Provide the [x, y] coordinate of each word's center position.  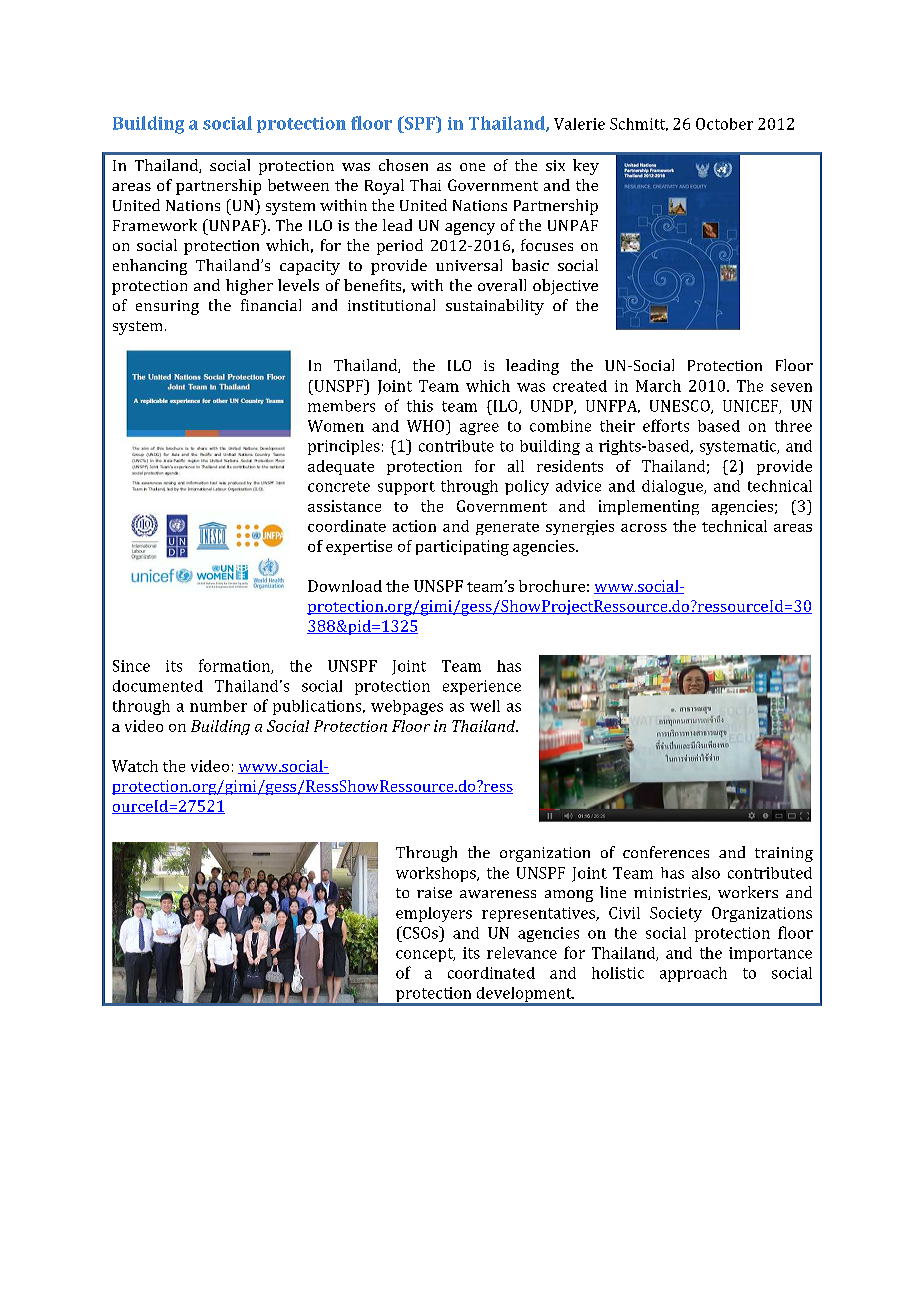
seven [791, 387]
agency [470, 229]
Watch [135, 766]
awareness [498, 894]
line [613, 892]
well [485, 706]
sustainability [495, 307]
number [218, 706]
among [569, 896]
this [420, 406]
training [784, 854]
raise [434, 892]
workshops [437, 874]
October [724, 124]
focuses [547, 245]
